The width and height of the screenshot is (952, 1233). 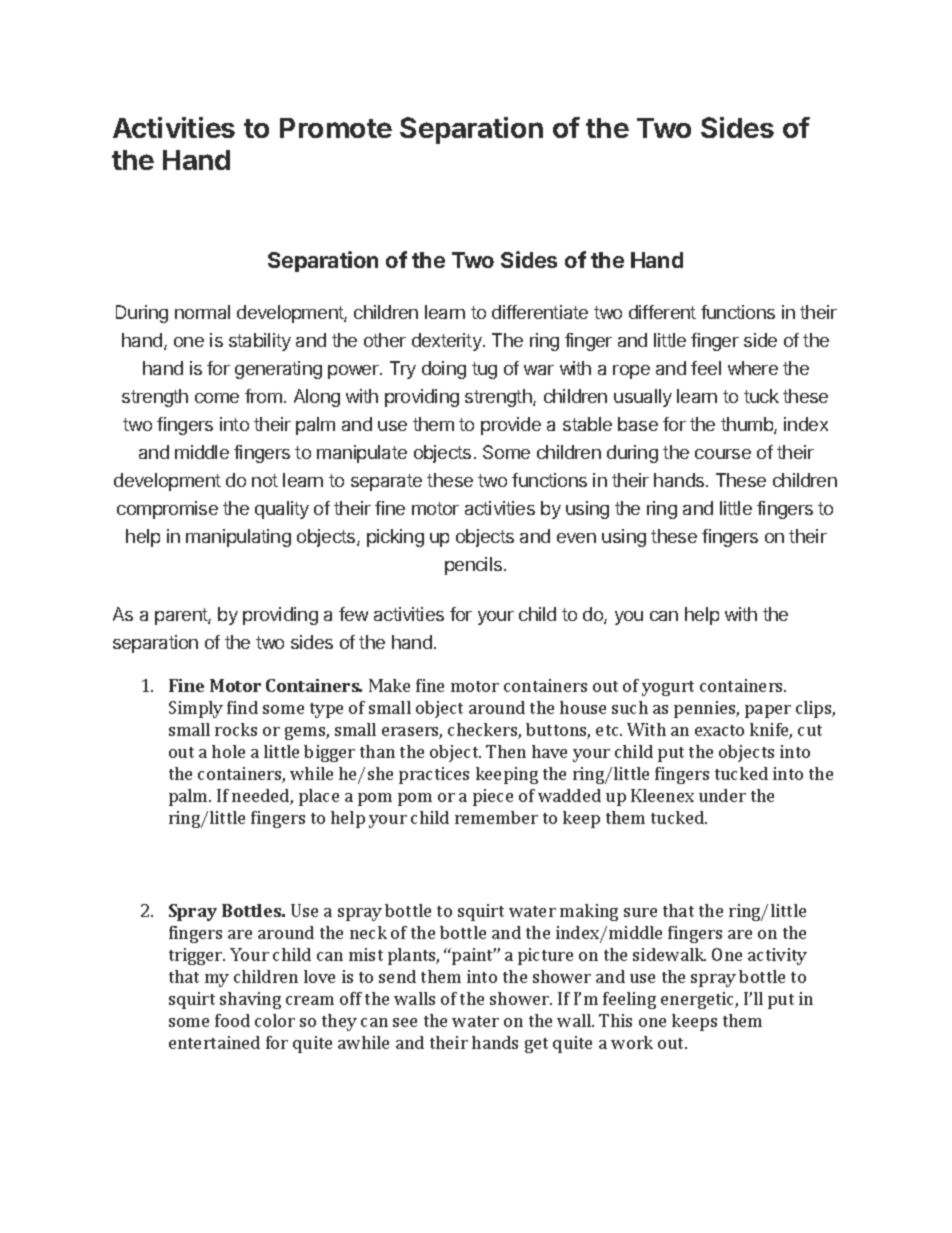 I want to click on food, so click(x=232, y=1020).
